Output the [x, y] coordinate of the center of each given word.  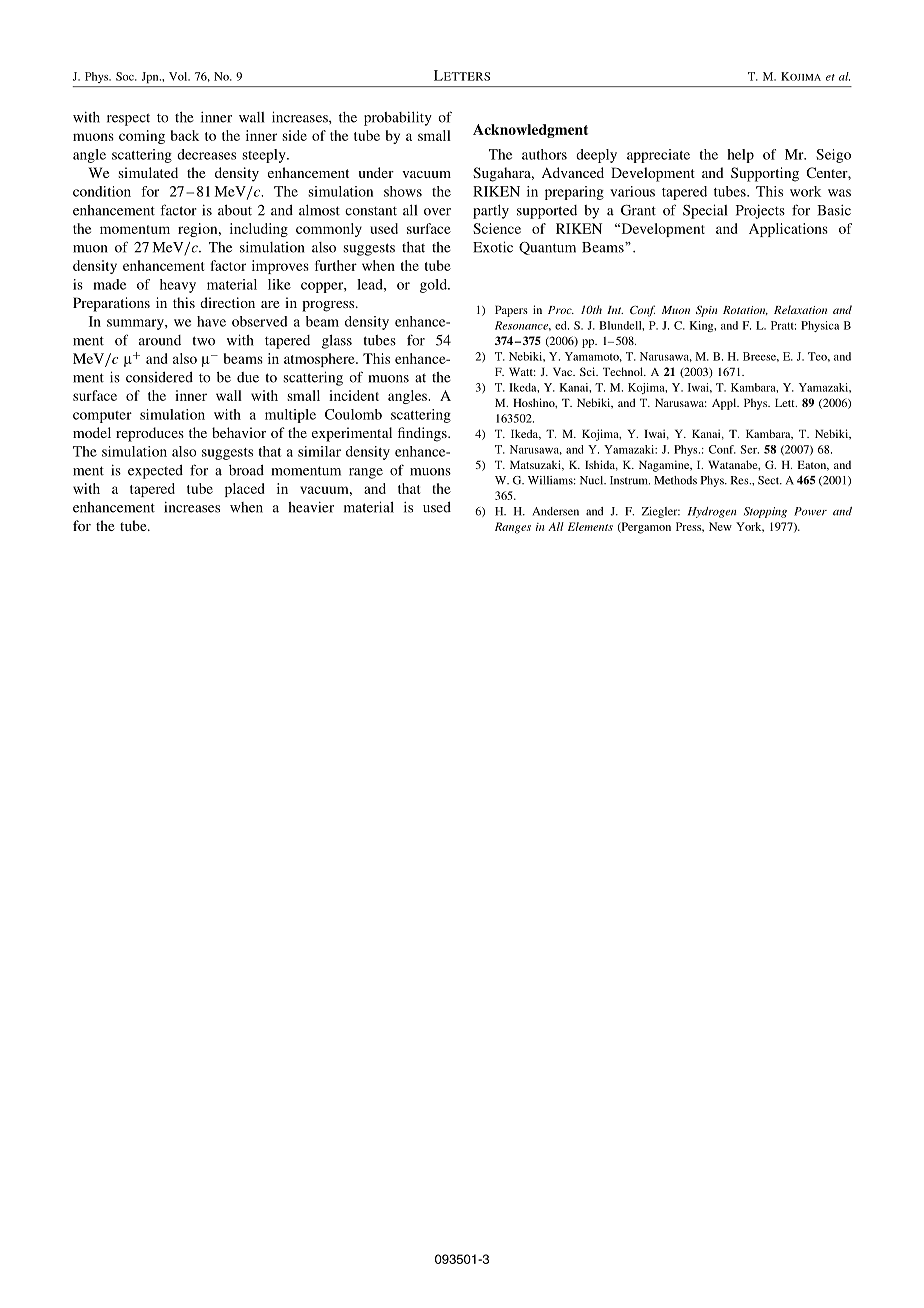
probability [398, 118]
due [248, 377]
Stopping [765, 512]
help [740, 156]
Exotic [493, 247]
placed [245, 490]
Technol [624, 371]
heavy [178, 286]
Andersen [555, 511]
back [185, 135]
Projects [760, 212]
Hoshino [535, 403]
